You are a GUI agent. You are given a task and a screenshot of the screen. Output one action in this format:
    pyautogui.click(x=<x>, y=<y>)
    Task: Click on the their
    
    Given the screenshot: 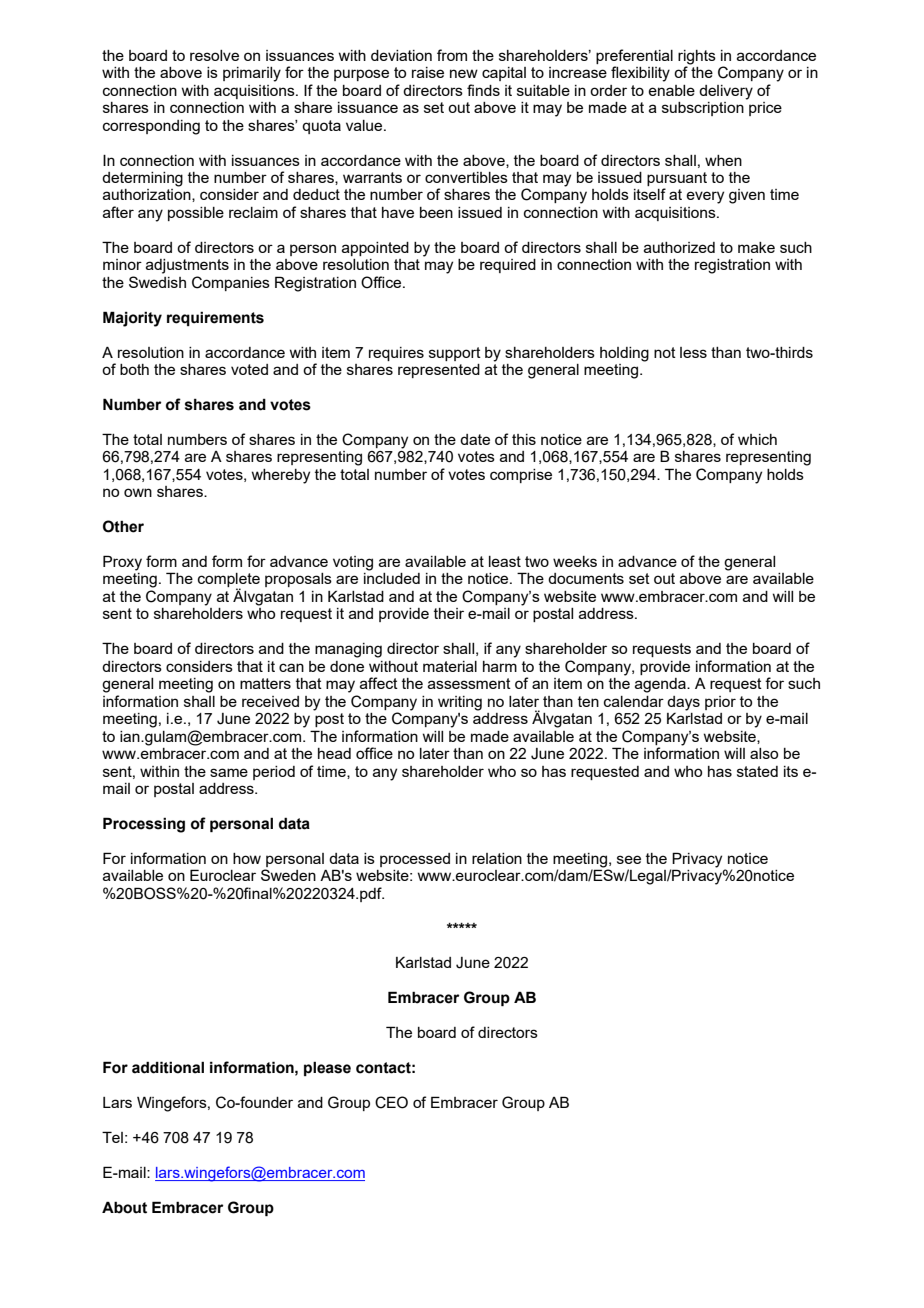 What is the action you would take?
    pyautogui.click(x=449, y=613)
